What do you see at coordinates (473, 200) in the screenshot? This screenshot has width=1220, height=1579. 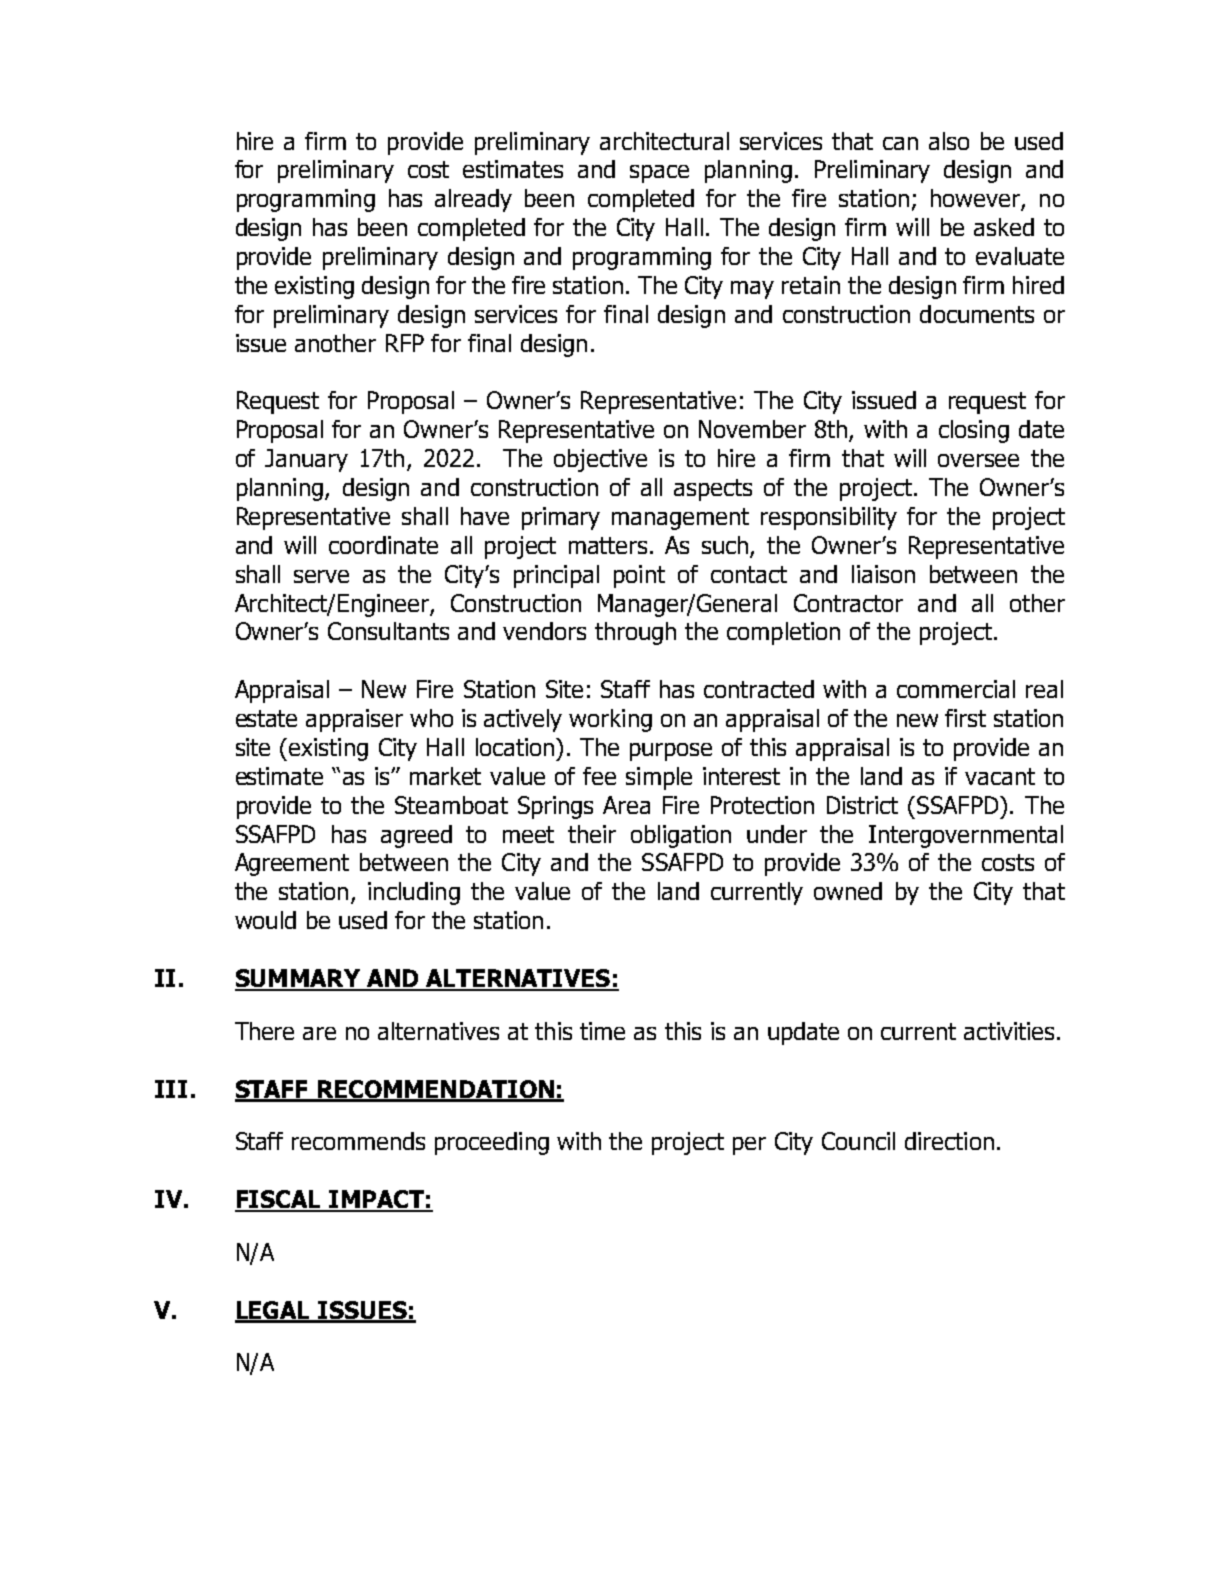 I see `already` at bounding box center [473, 200].
